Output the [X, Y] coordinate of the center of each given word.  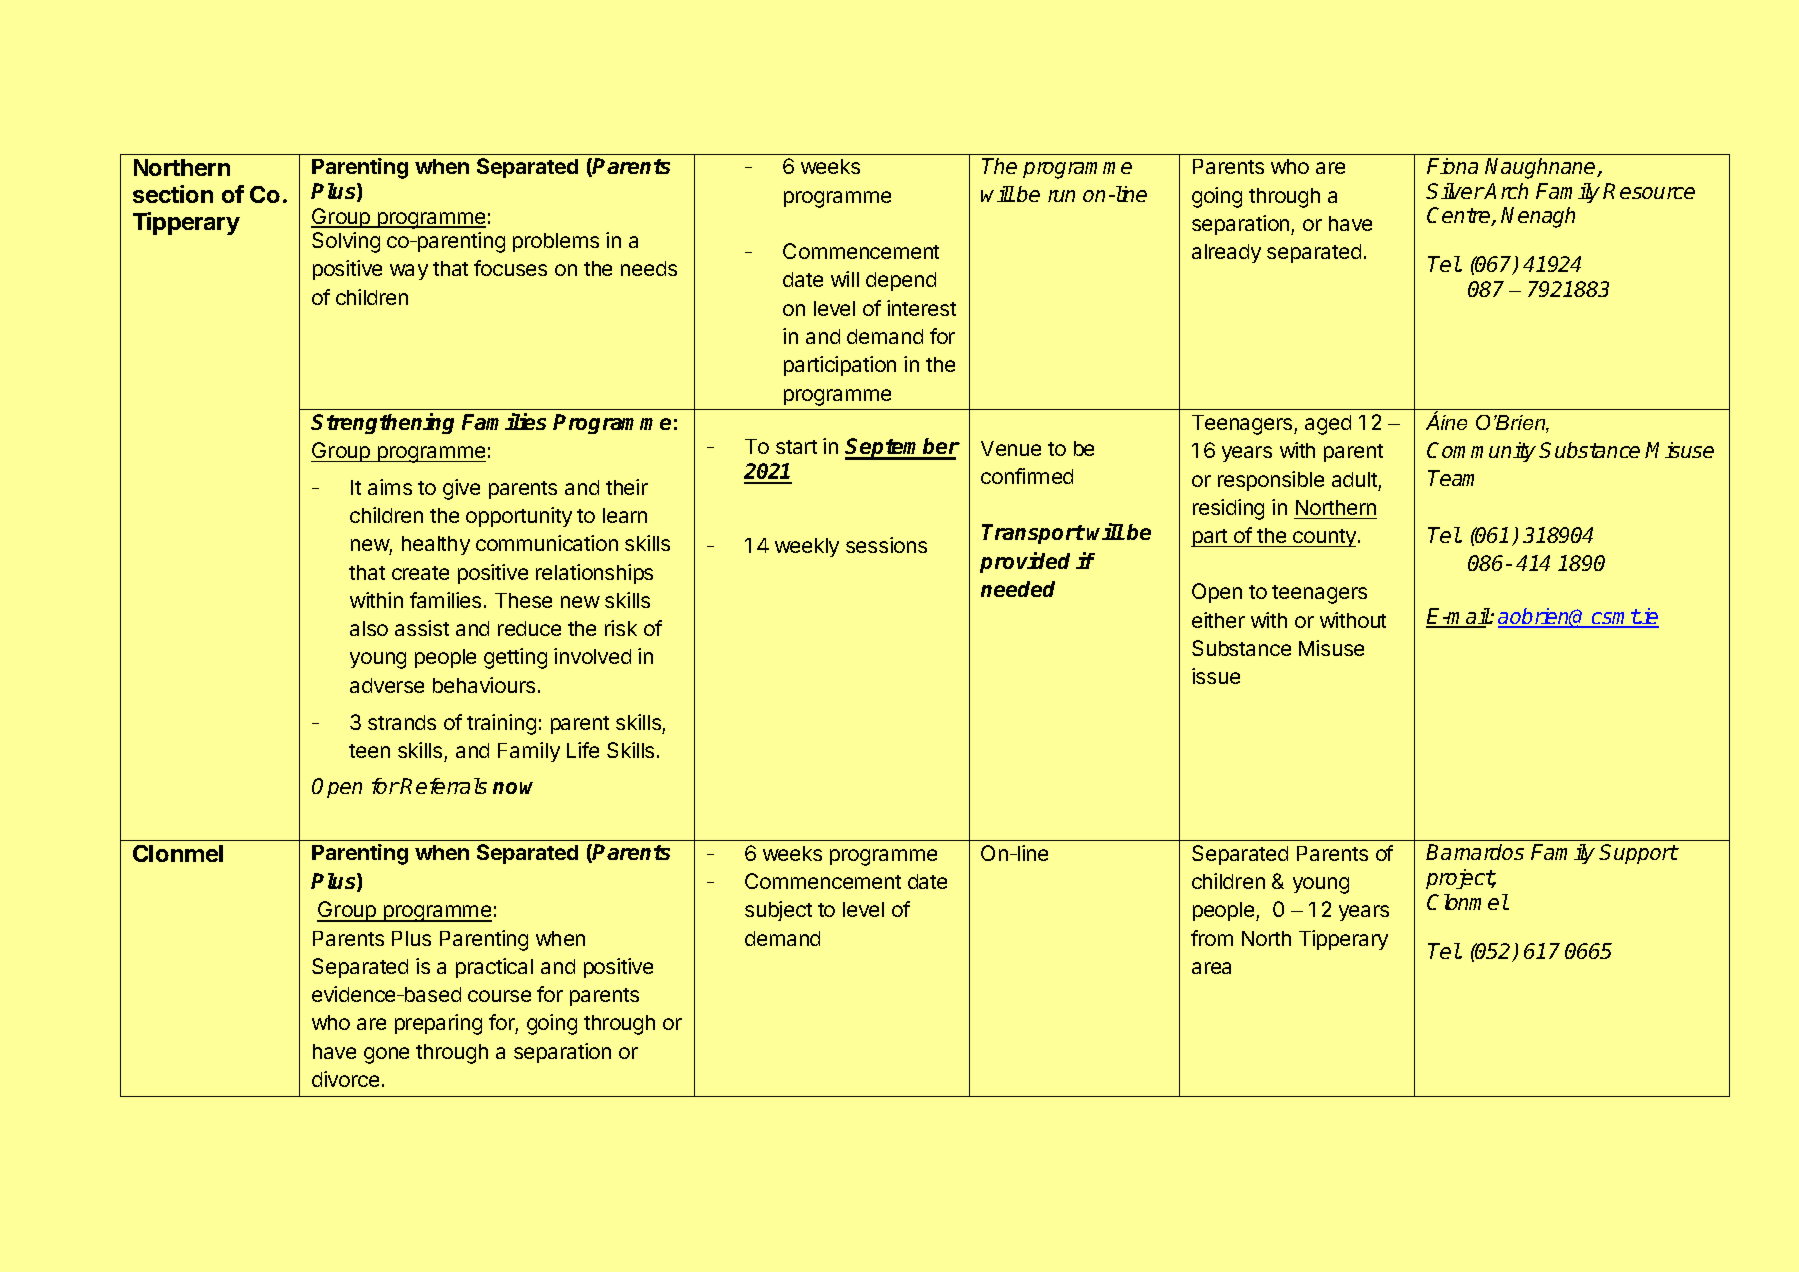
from [1212, 938]
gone [386, 1055]
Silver [1455, 191]
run [1061, 196]
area [1211, 968]
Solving [346, 242]
